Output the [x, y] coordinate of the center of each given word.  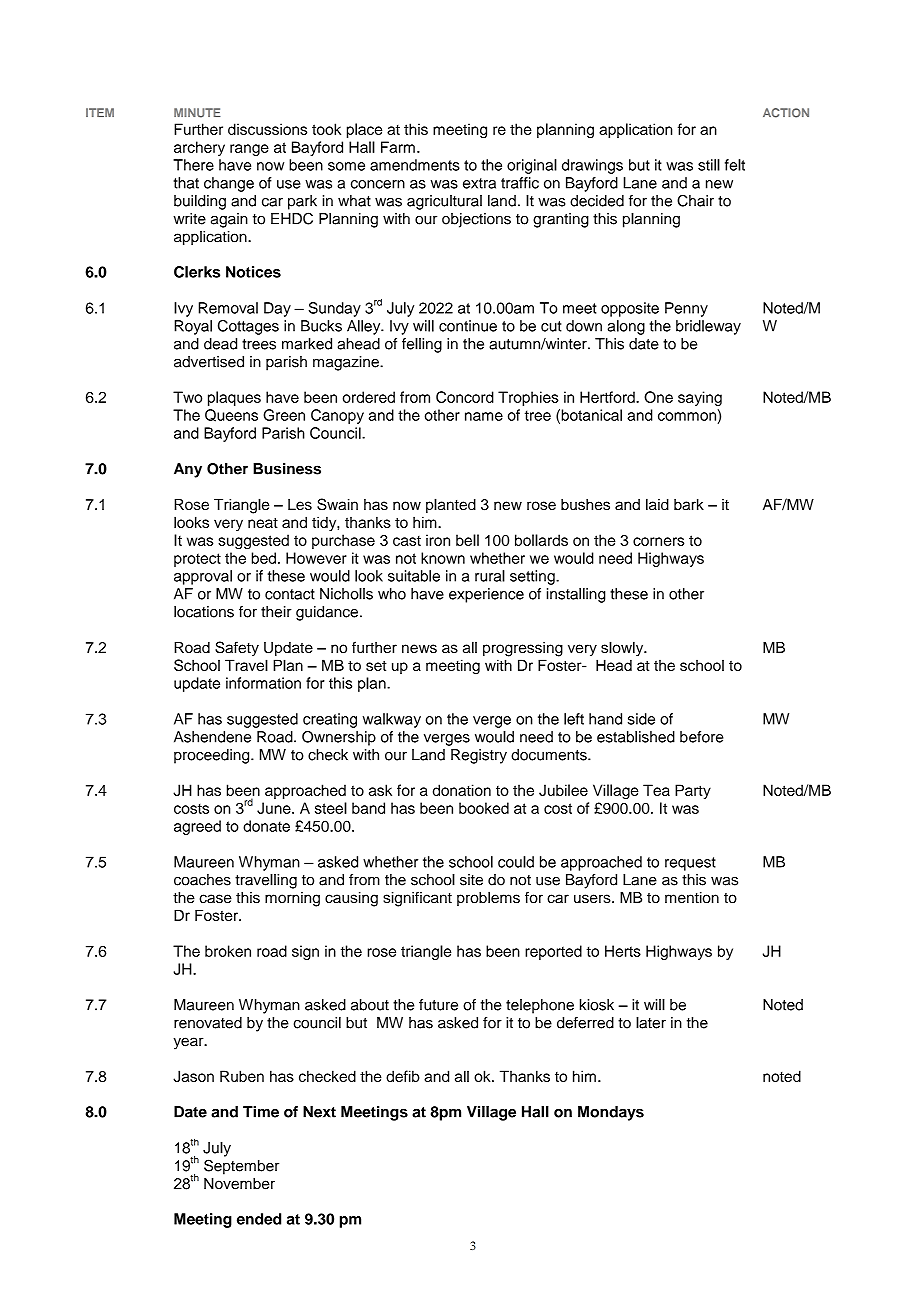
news [419, 648]
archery [199, 148]
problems [488, 898]
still [709, 165]
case [215, 899]
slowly [623, 649]
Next [319, 1112]
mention [692, 898]
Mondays [611, 1113]
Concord [465, 397]
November [239, 1184]
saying [700, 398]
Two [187, 397]
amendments [415, 165]
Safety [237, 649]
